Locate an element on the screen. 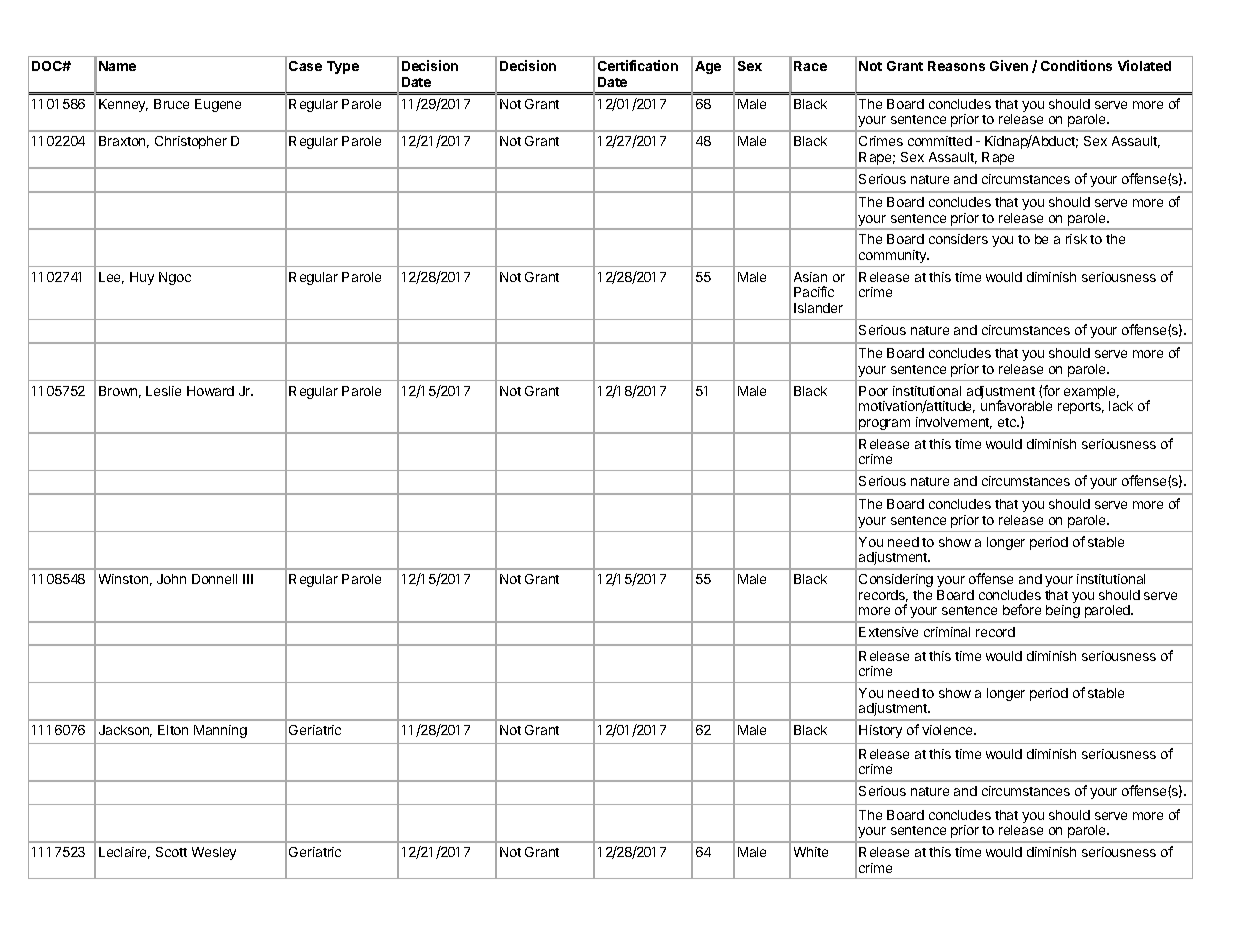 This screenshot has height=952, width=1233. Wesley is located at coordinates (214, 853).
